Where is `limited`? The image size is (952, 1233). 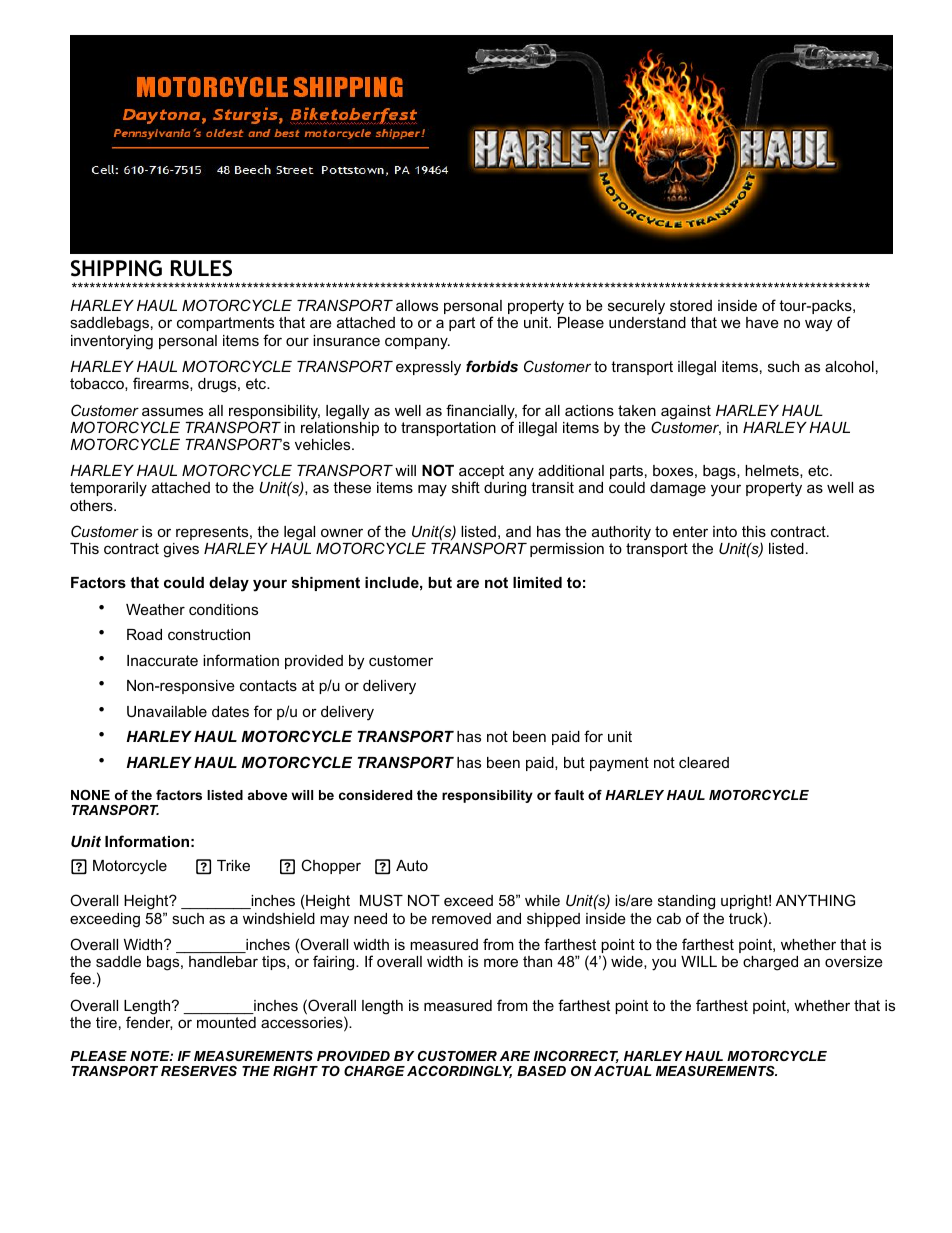 limited is located at coordinates (537, 582).
